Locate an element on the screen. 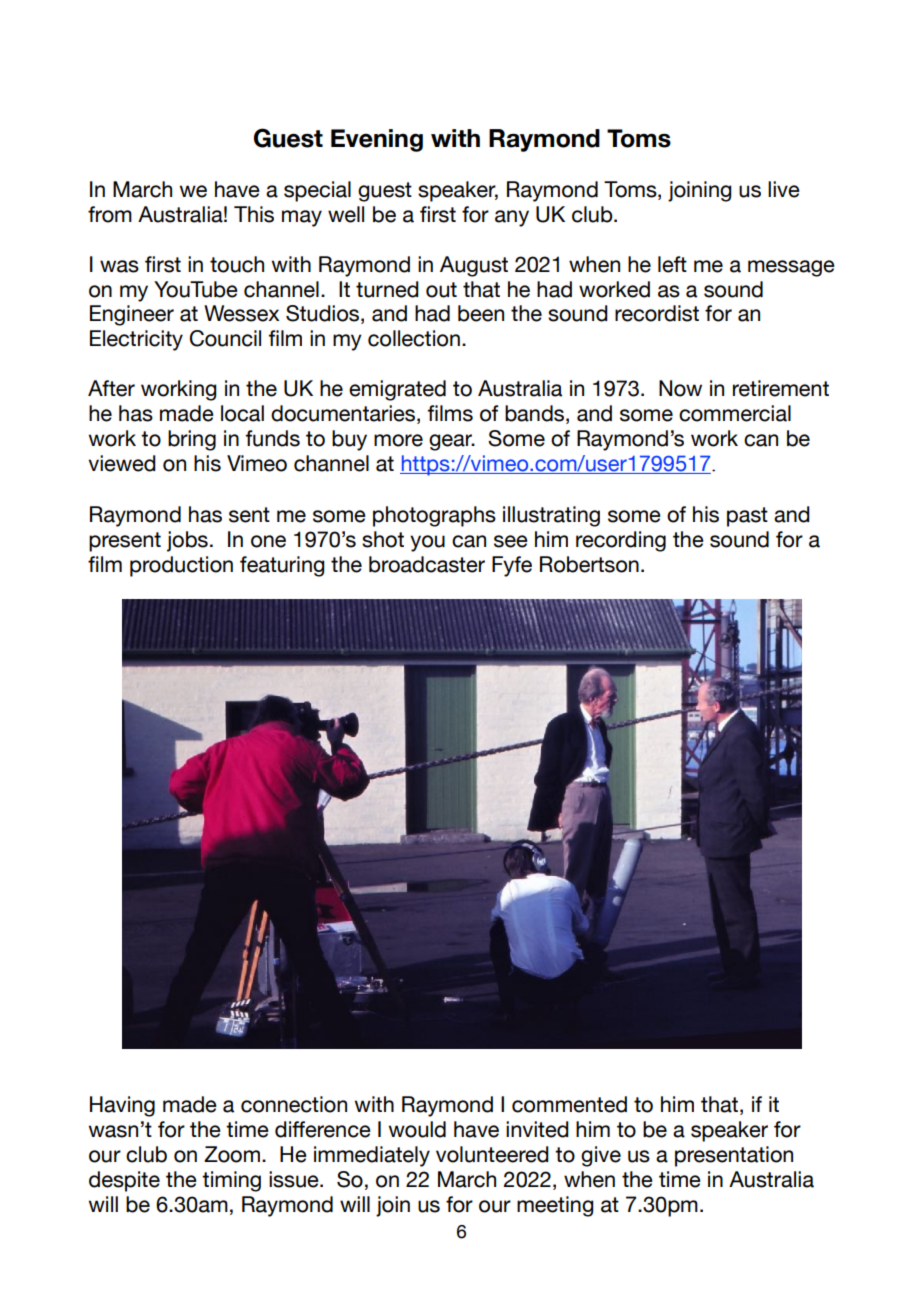 The width and height of the screenshot is (924, 1308). broadcaster is located at coordinates (427, 564).
